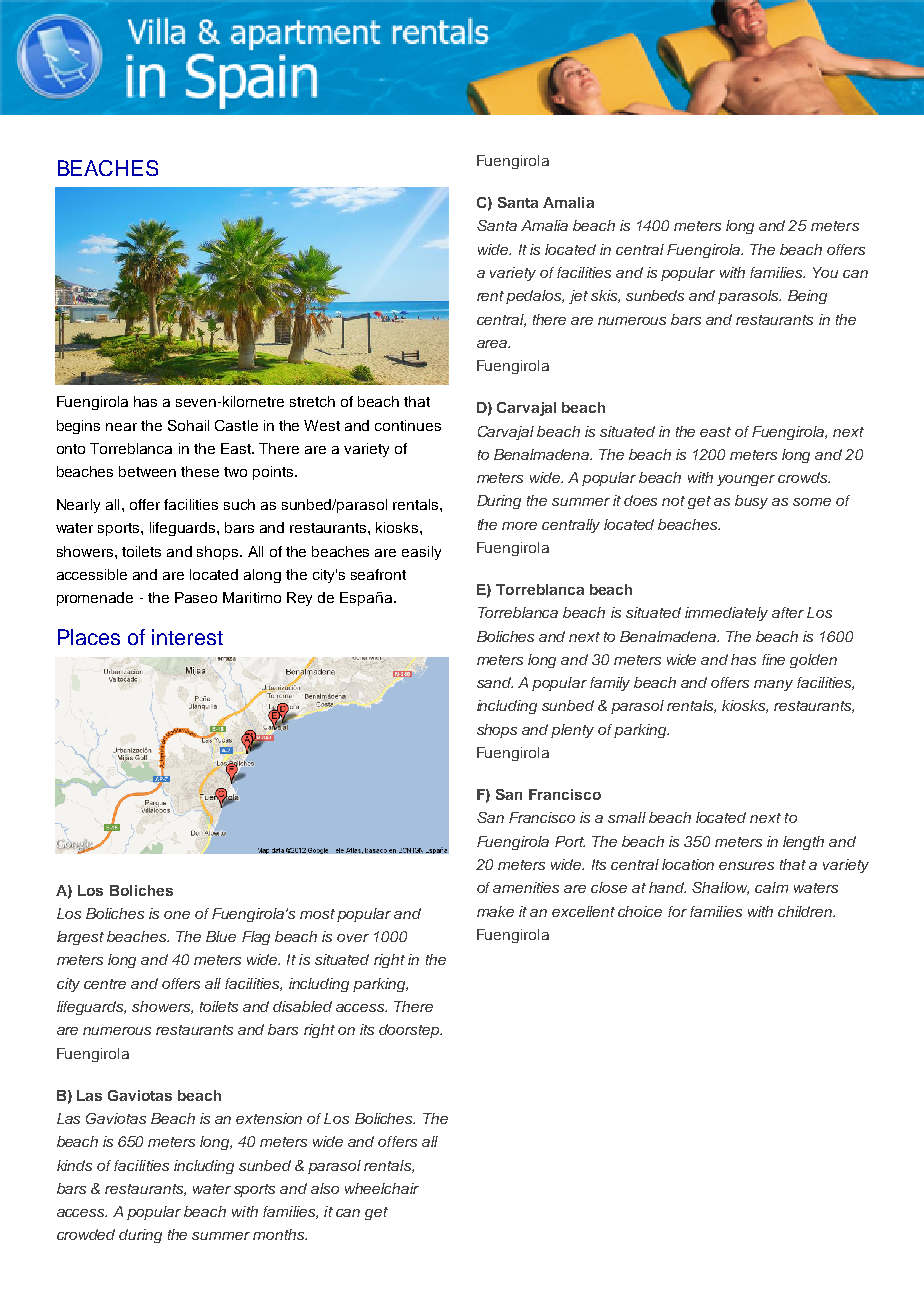 This screenshot has height=1308, width=924. What do you see at coordinates (493, 344) in the screenshot?
I see `area` at bounding box center [493, 344].
